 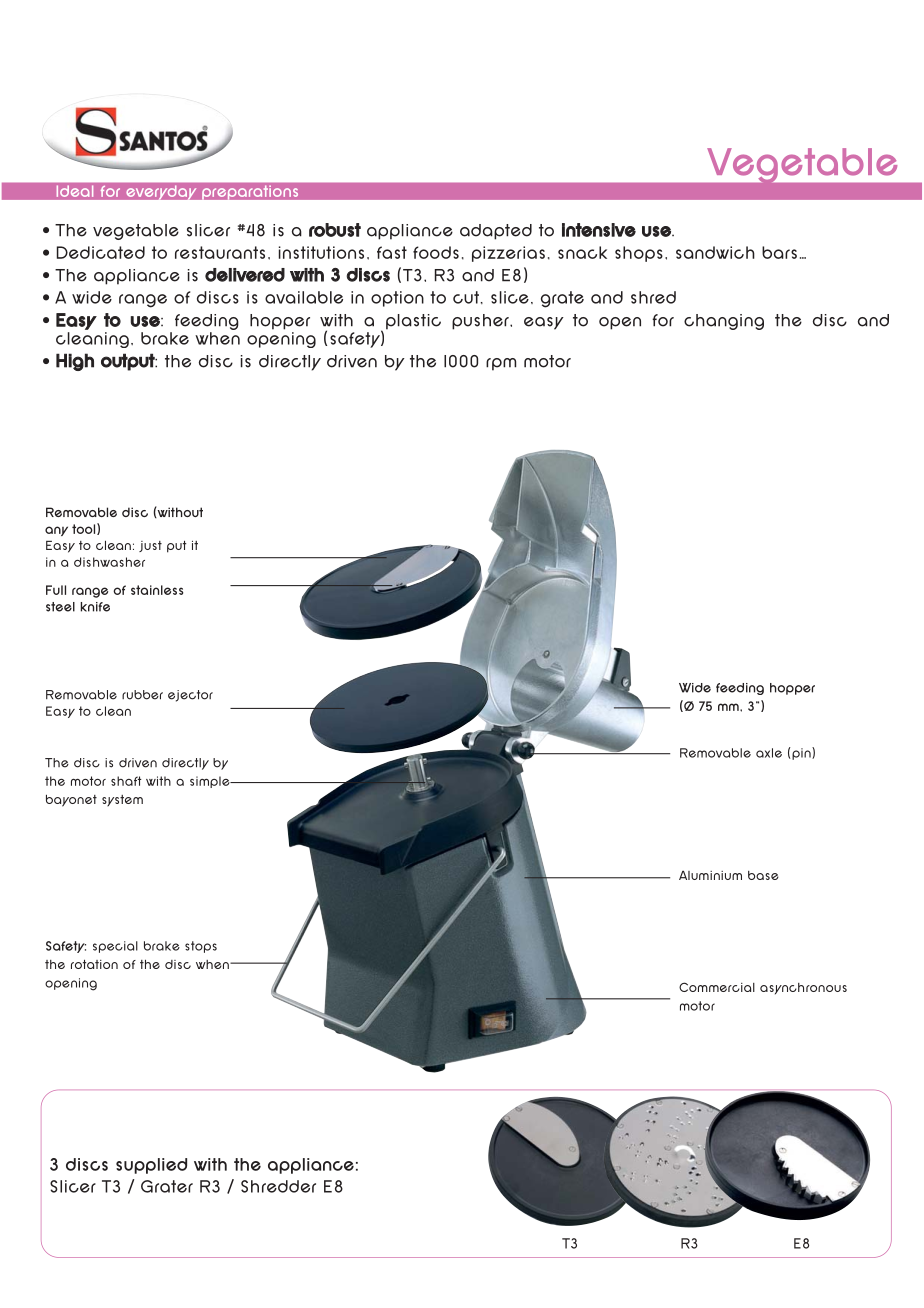 I want to click on sandwich, so click(x=715, y=252).
